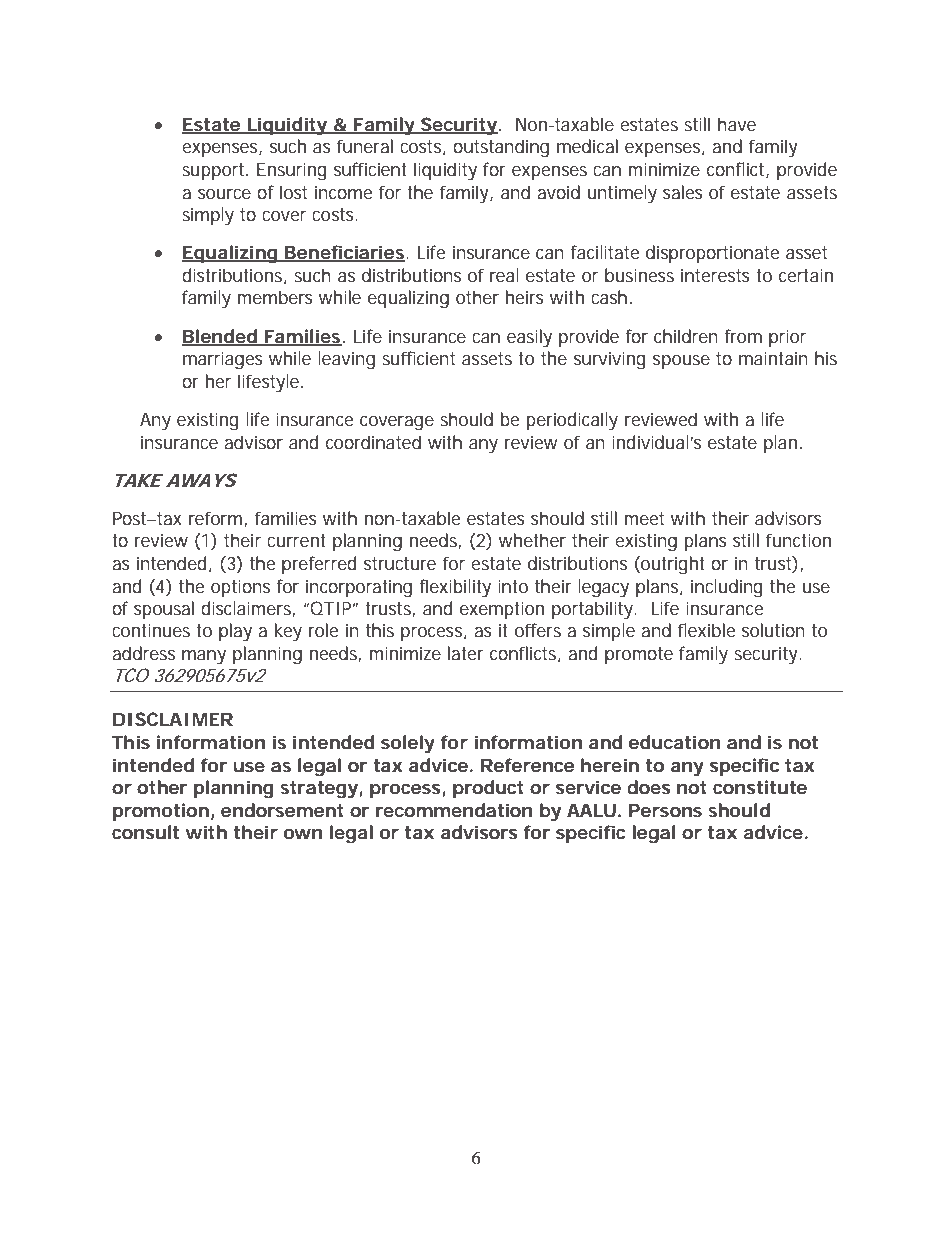  Describe the element at coordinates (221, 337) in the page. I see `Blended` at that location.
